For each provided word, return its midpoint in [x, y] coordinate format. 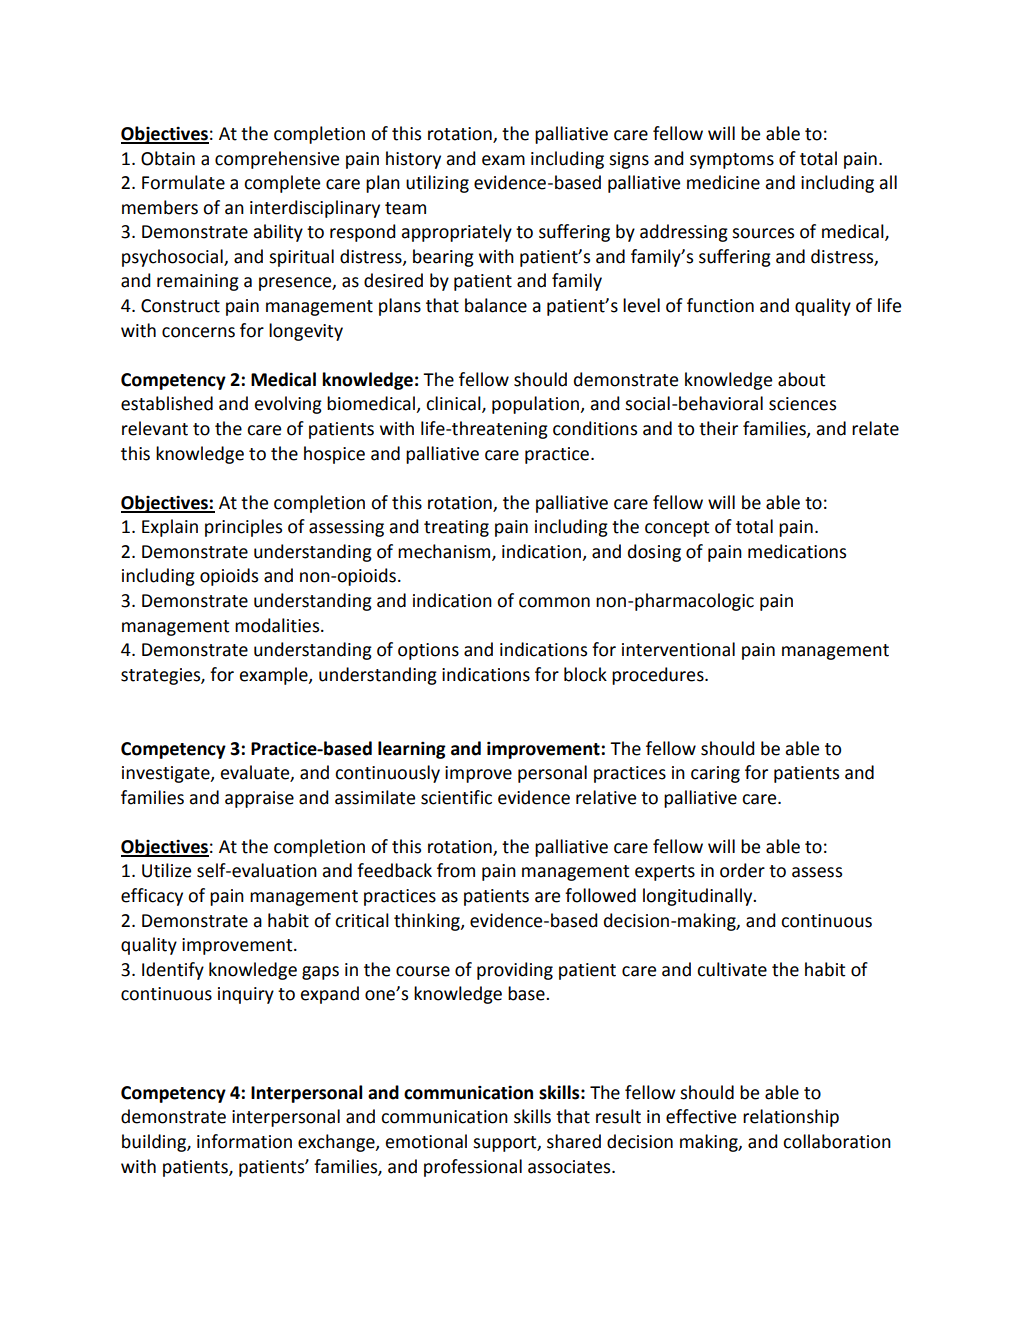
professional [473, 1168]
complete [282, 184]
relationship [791, 1118]
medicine [723, 182]
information [244, 1141]
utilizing [437, 184]
